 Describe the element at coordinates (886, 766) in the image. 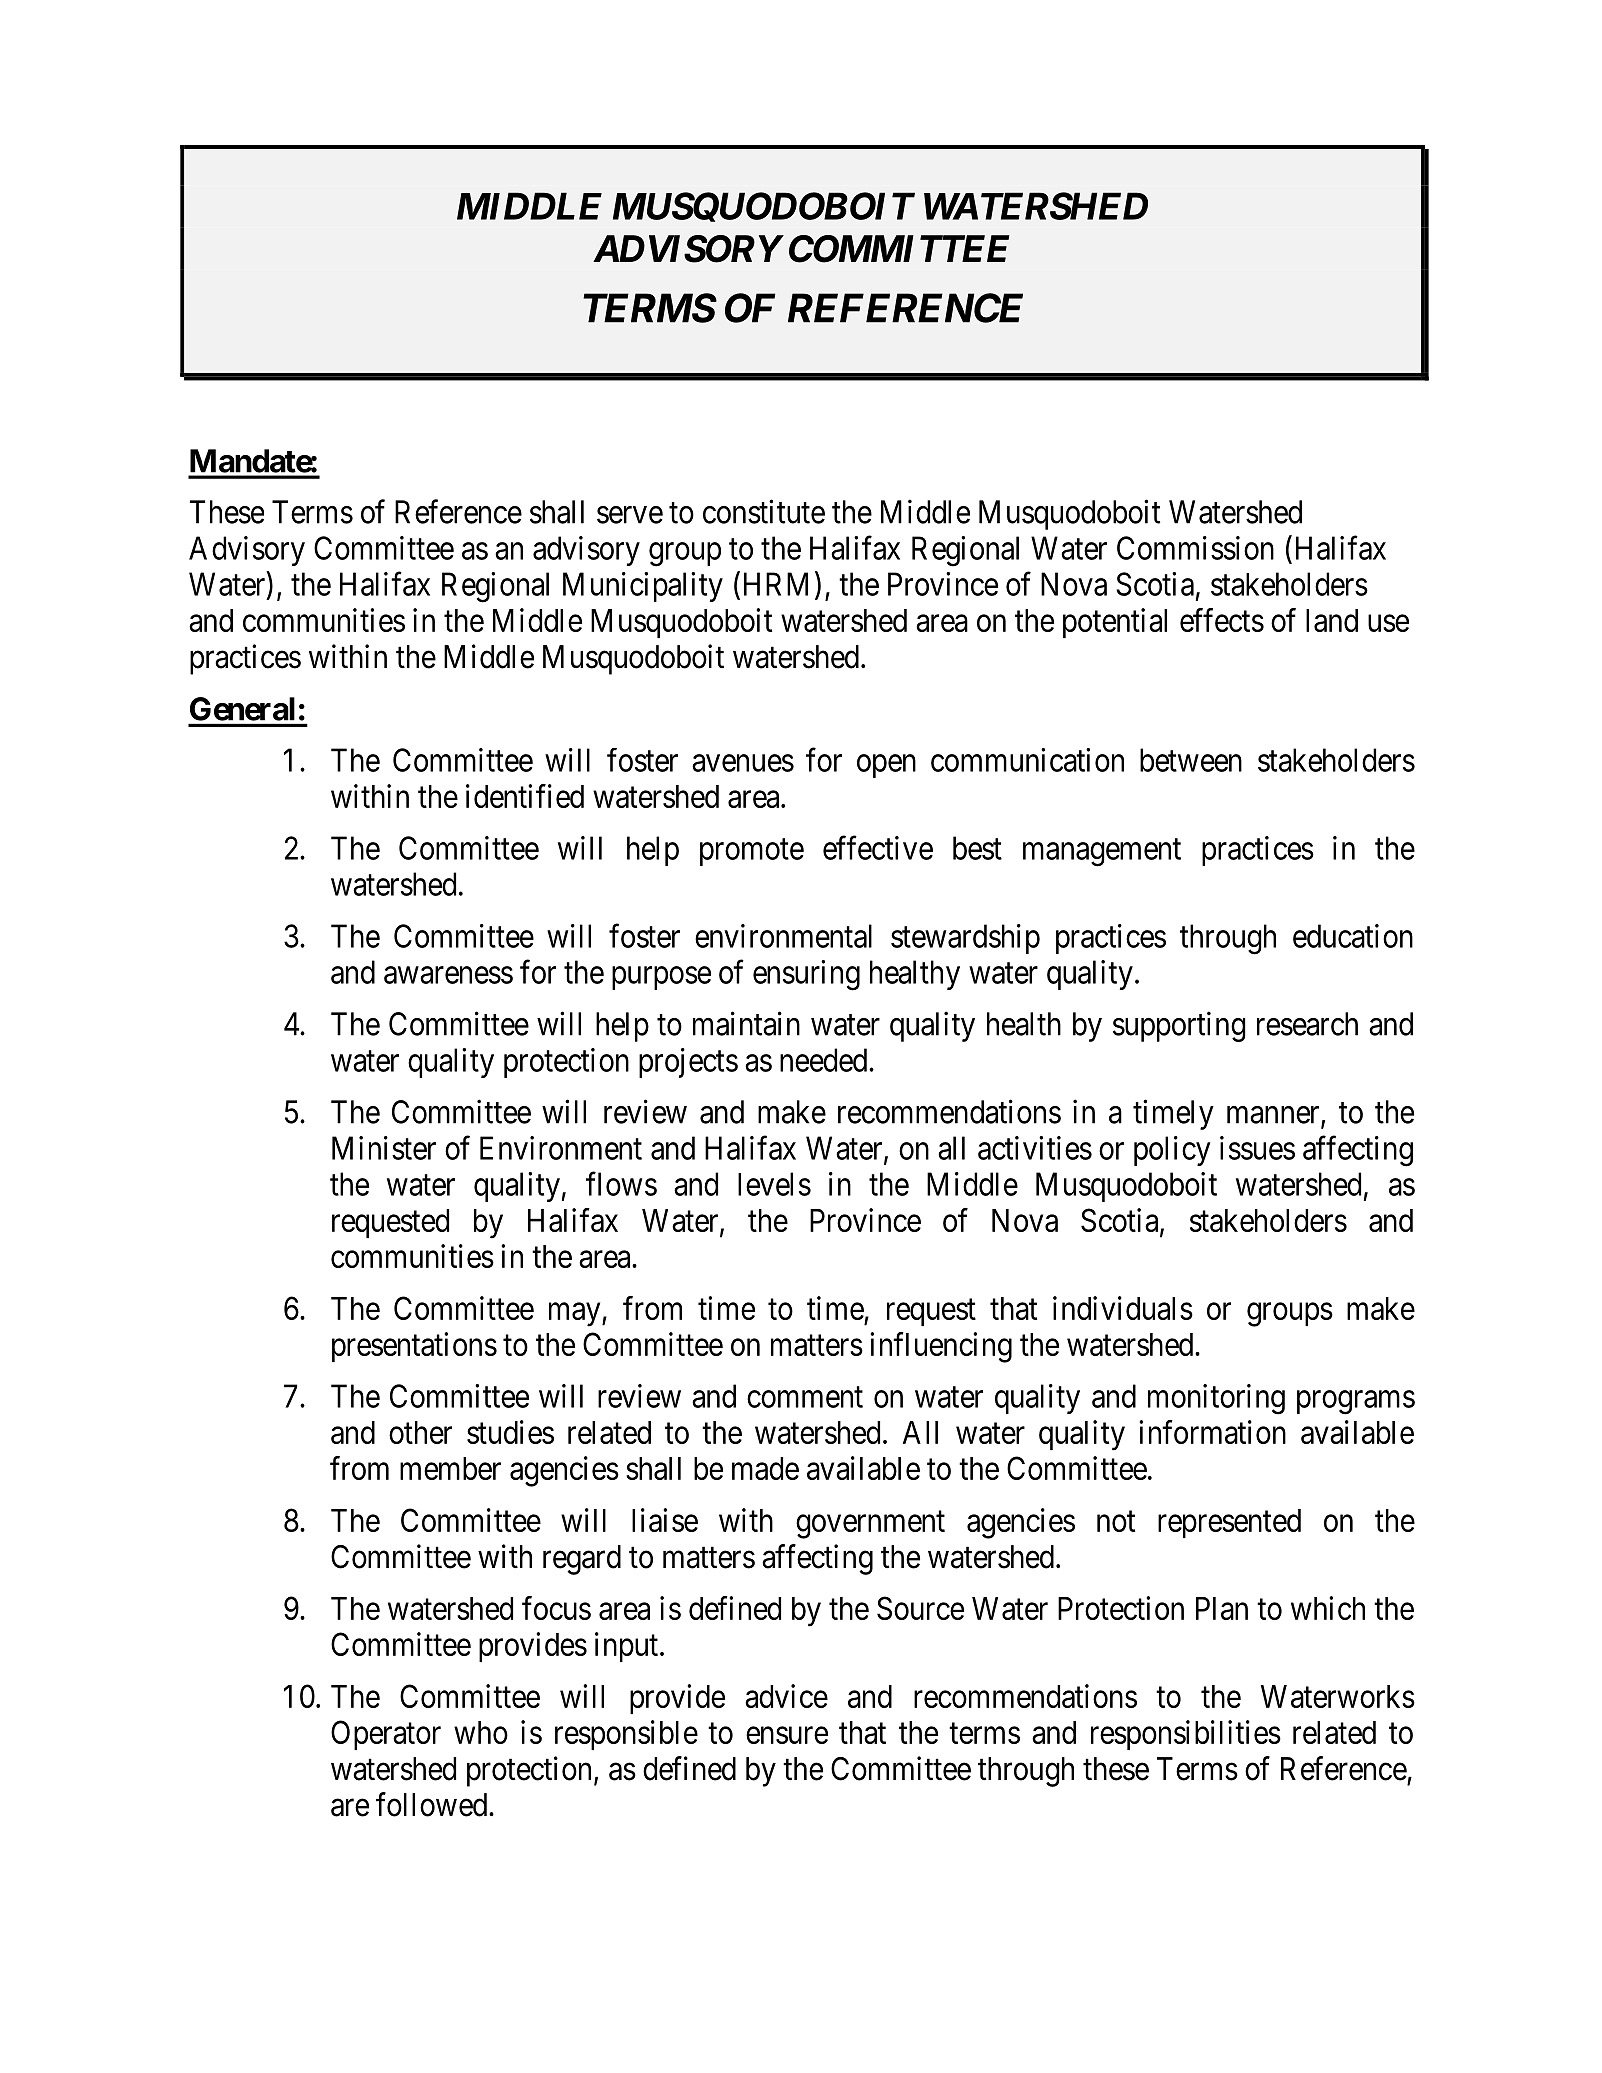

I see `open` at that location.
